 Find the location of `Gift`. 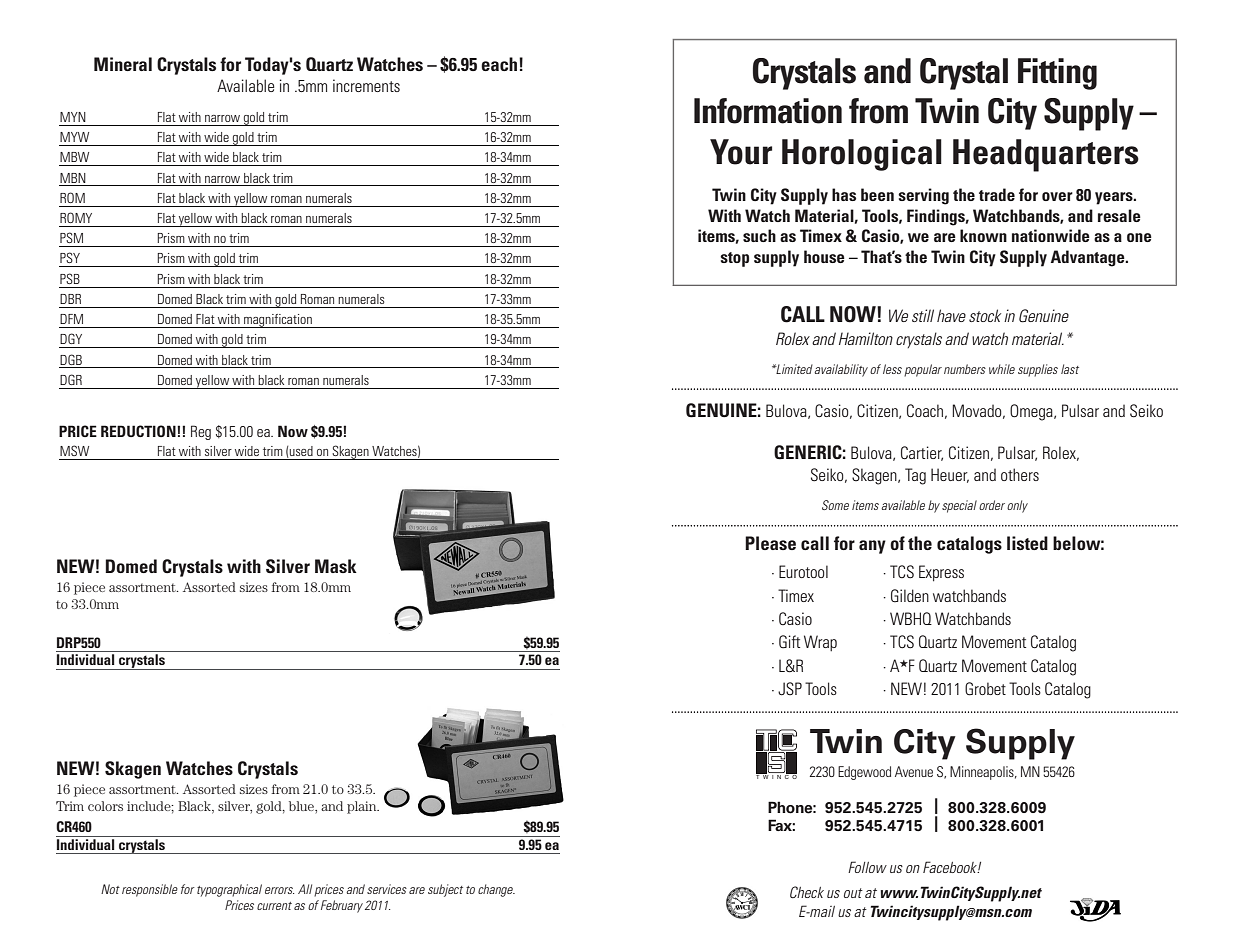

Gift is located at coordinates (789, 642).
